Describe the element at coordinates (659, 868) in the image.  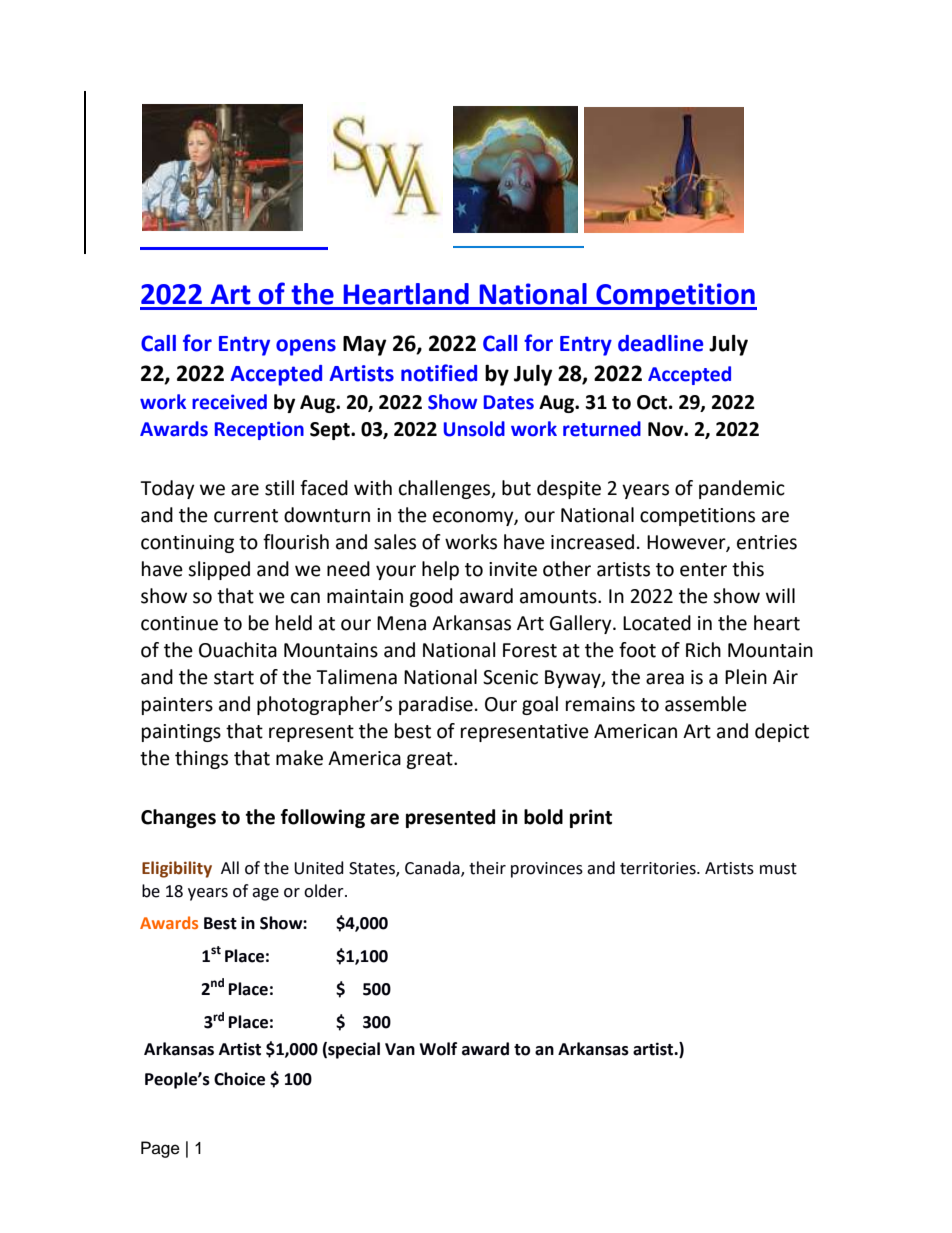
I see `territories` at that location.
